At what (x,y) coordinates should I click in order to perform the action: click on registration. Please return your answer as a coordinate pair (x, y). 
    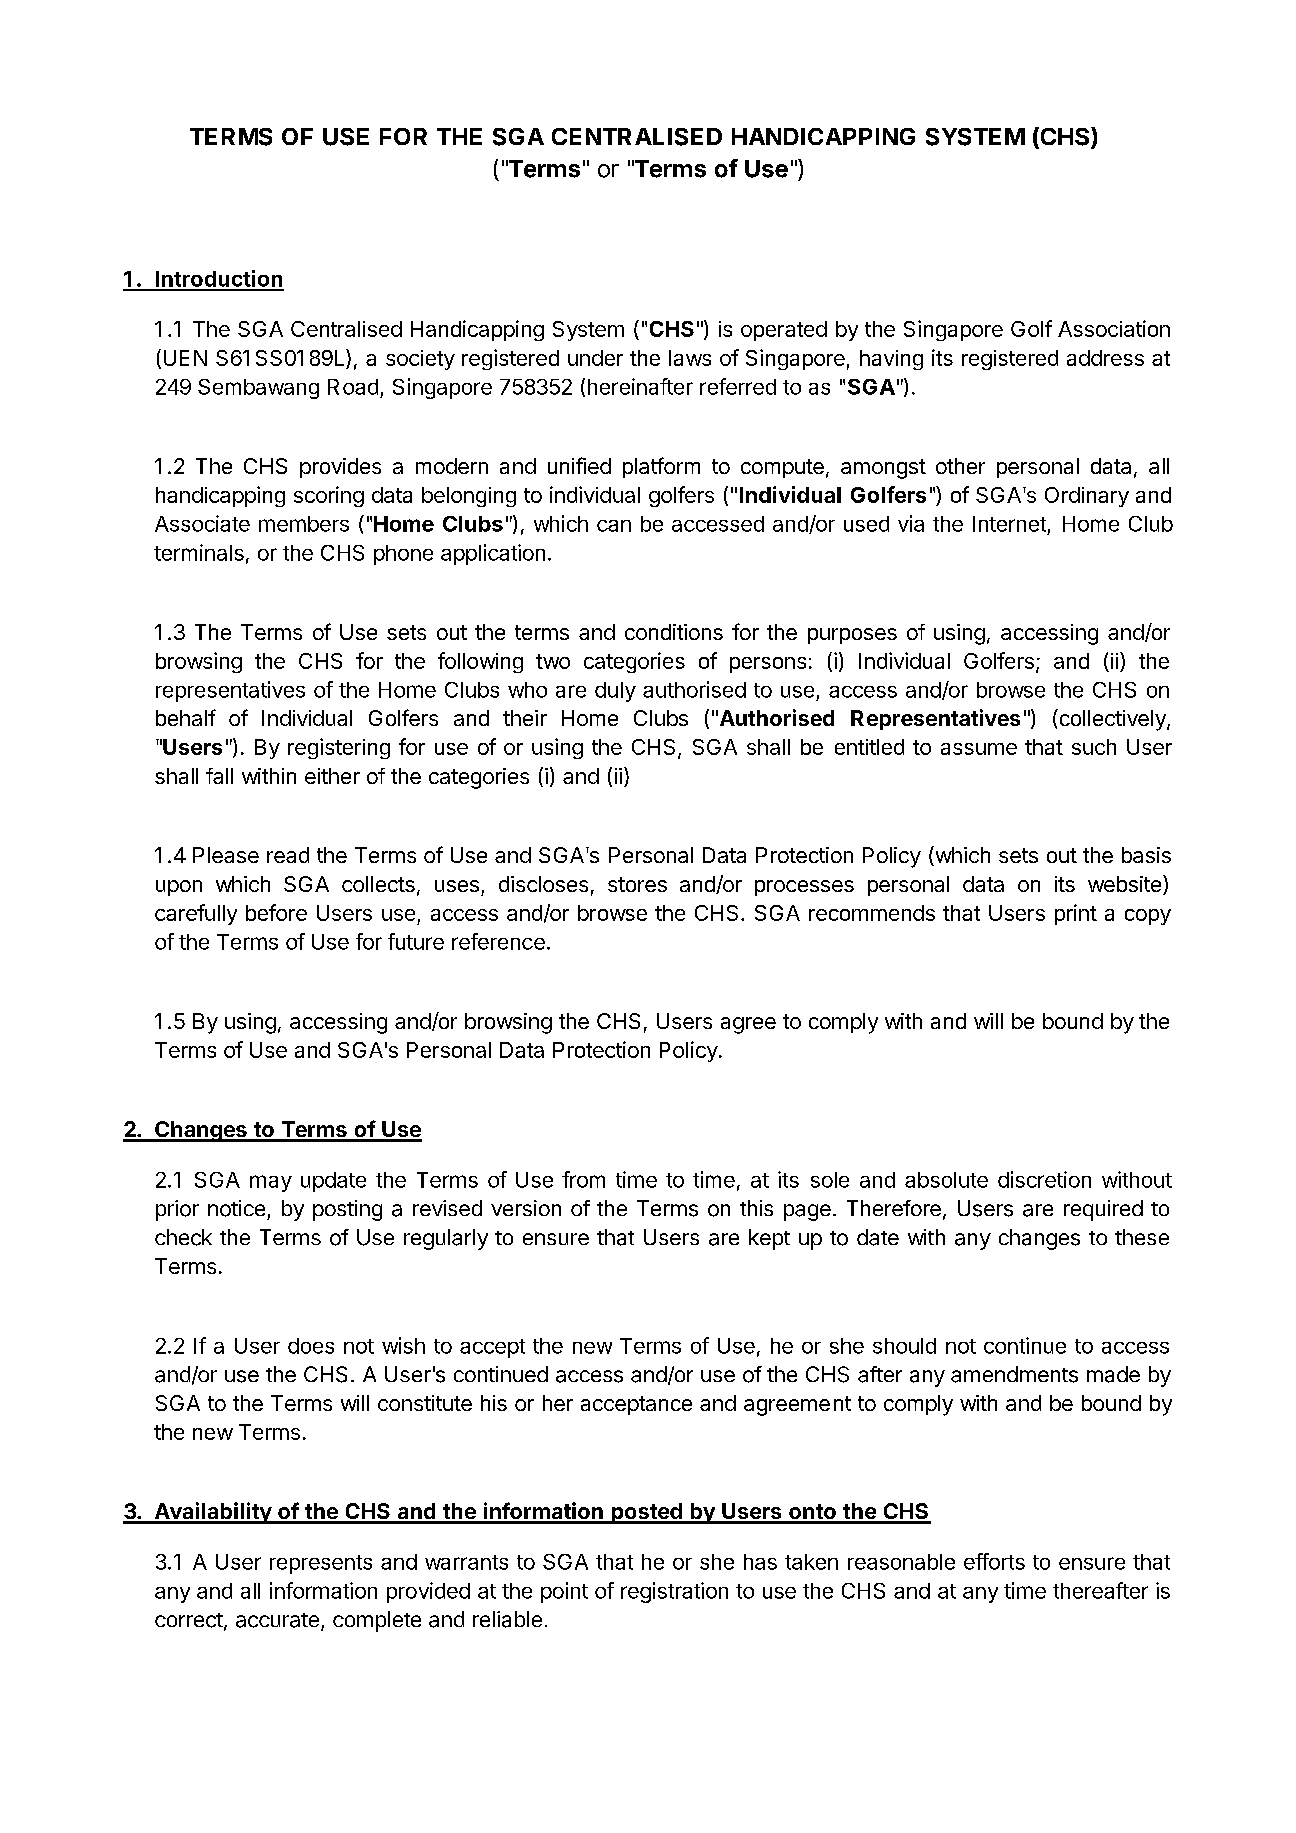
    Looking at the image, I should click on (674, 1592).
